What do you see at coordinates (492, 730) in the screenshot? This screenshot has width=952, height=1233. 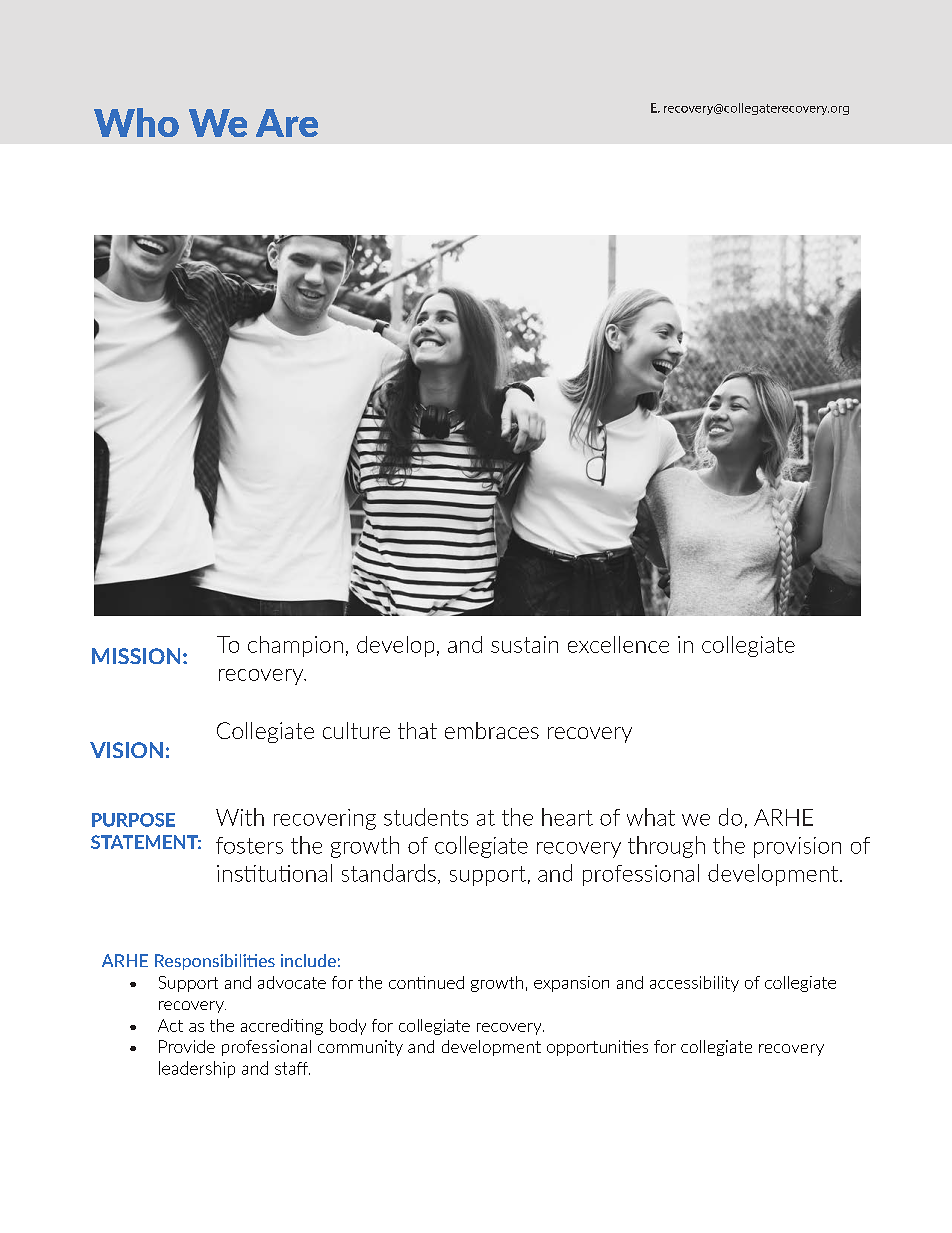 I see `embraces` at bounding box center [492, 730].
